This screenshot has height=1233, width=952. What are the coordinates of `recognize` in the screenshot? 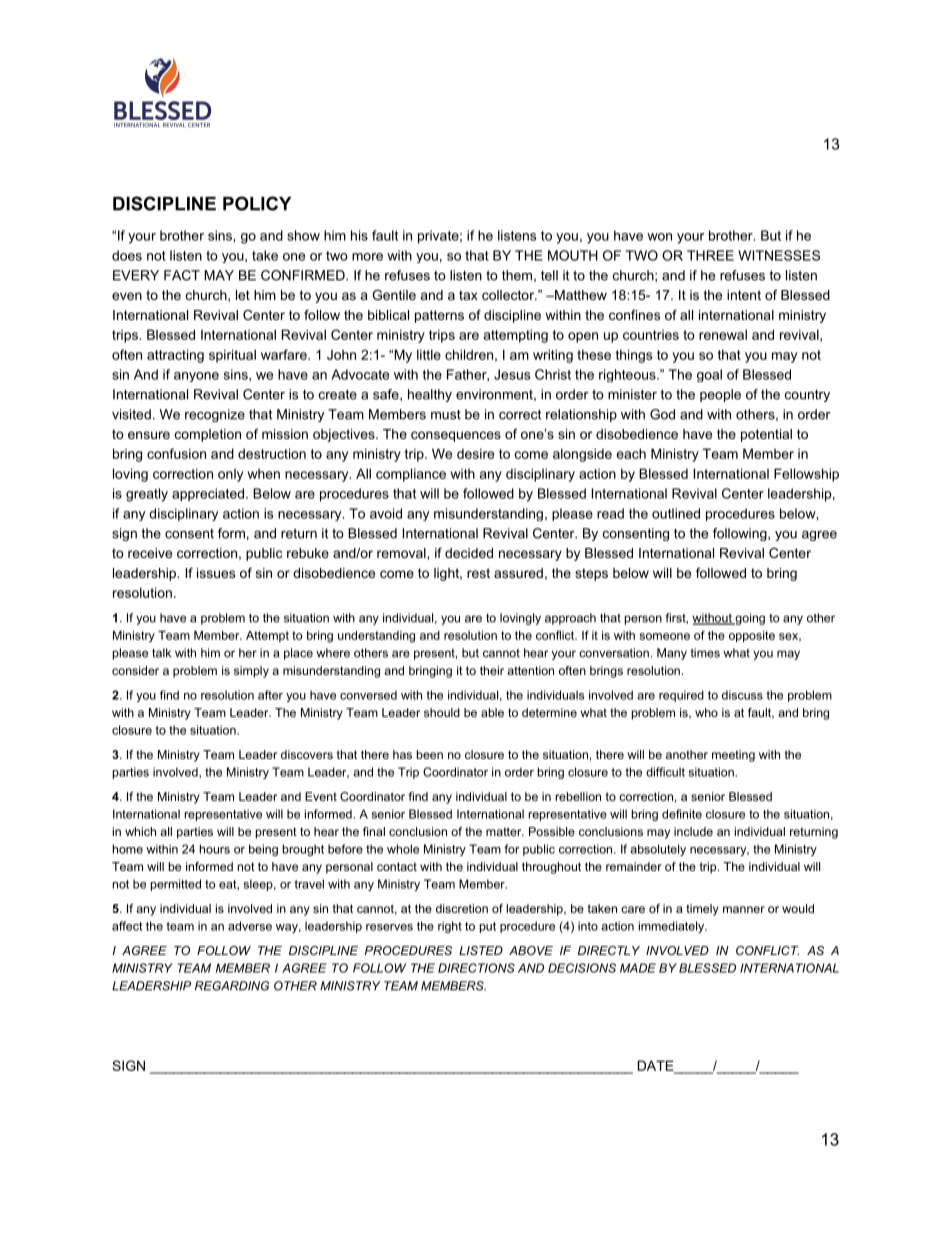 It's located at (215, 415).
